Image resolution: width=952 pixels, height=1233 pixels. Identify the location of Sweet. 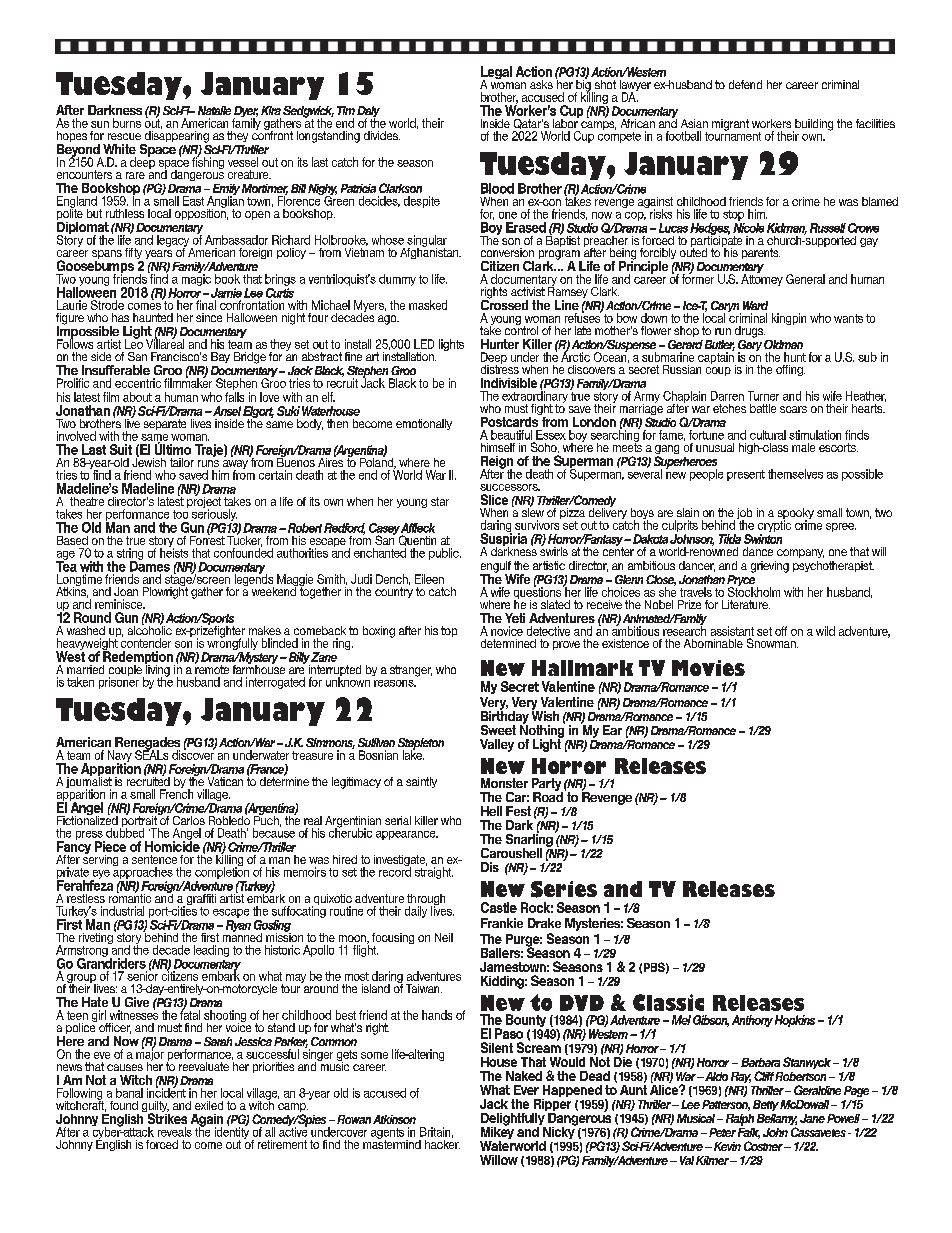
(498, 730).
